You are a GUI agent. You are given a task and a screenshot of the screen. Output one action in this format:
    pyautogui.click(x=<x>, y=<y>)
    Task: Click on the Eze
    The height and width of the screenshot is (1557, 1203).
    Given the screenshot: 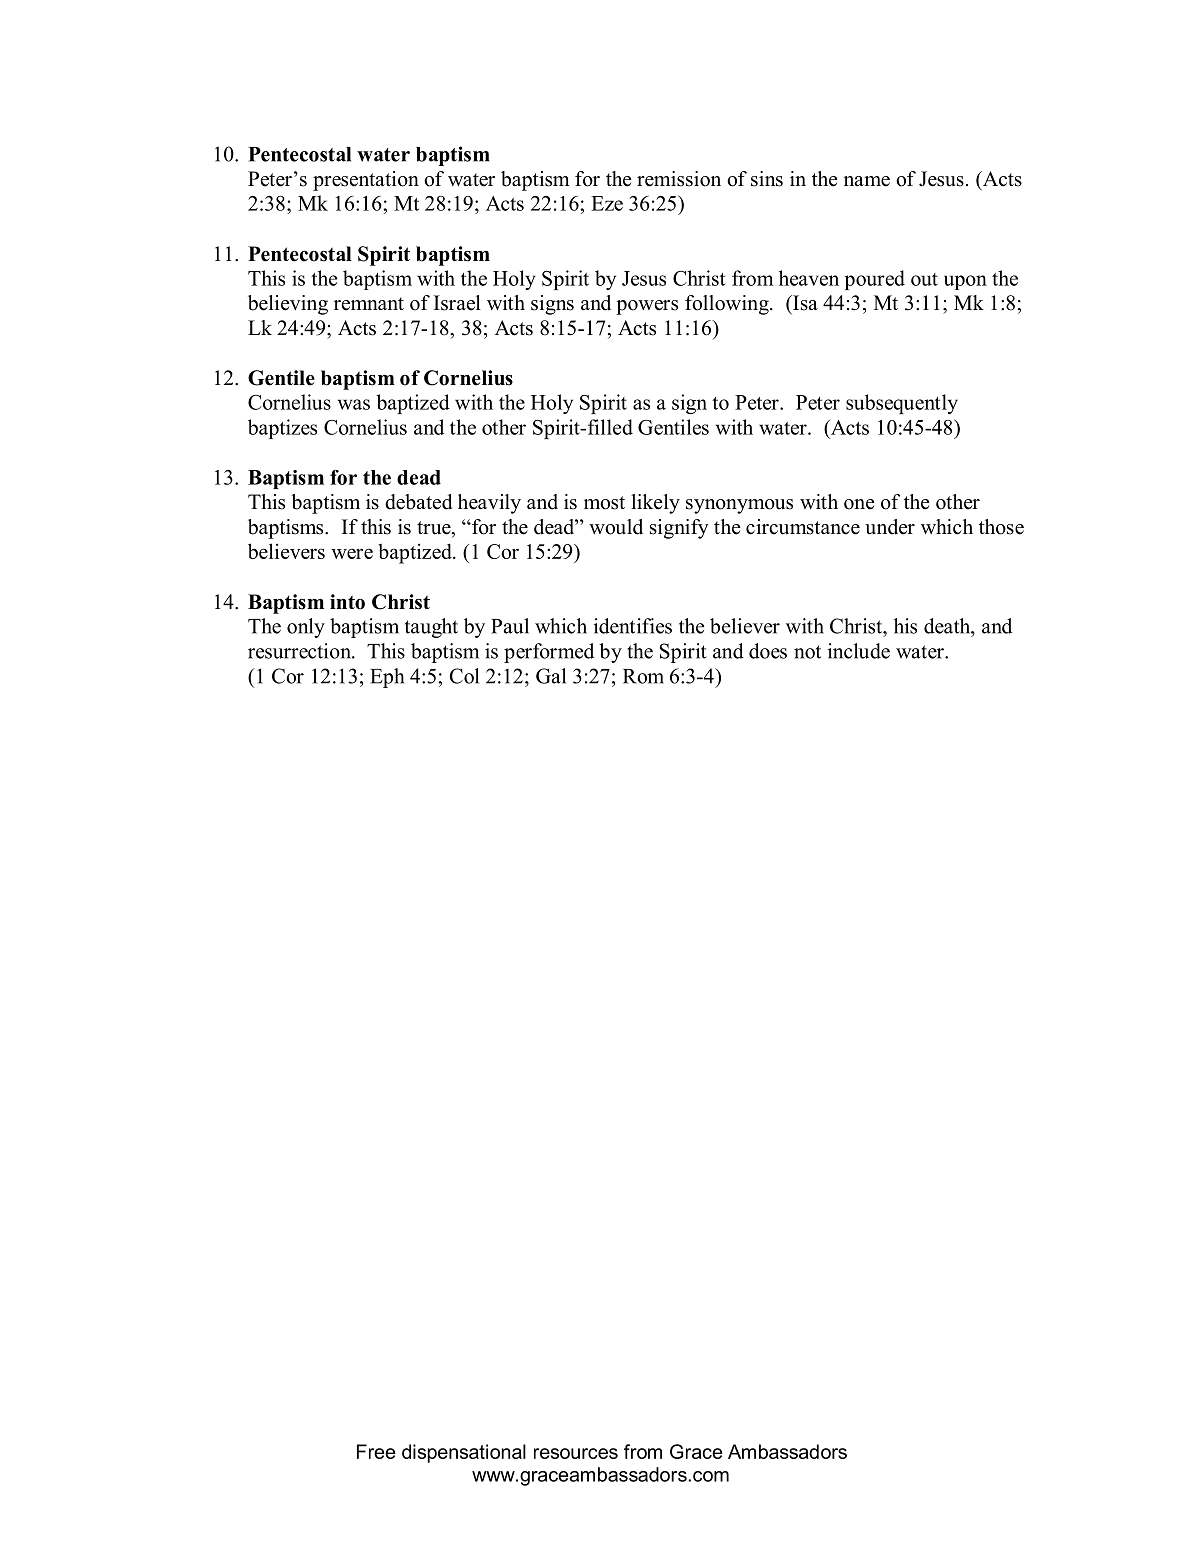 What is the action you would take?
    pyautogui.click(x=607, y=203)
